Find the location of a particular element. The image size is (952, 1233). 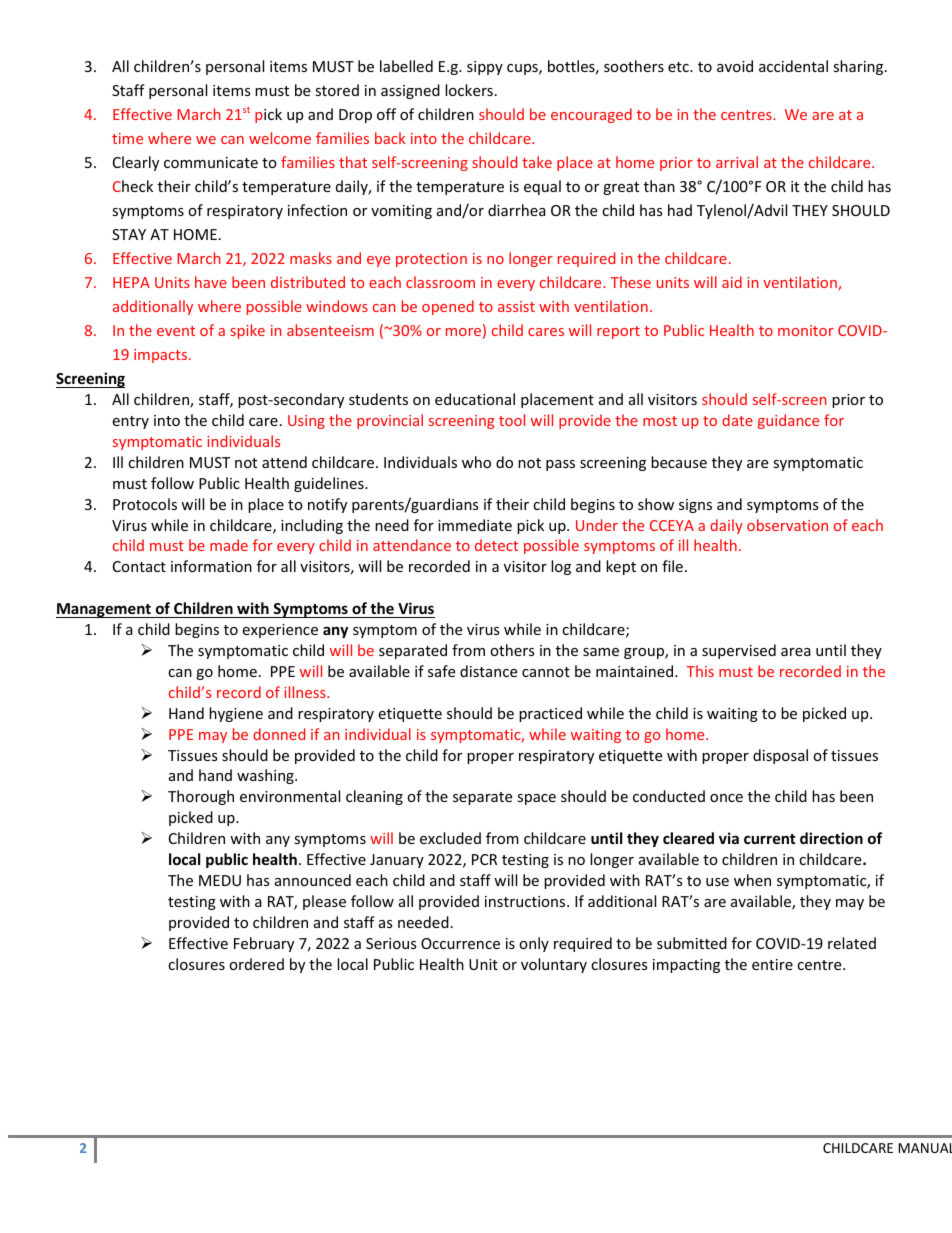

lockers is located at coordinates (469, 90).
